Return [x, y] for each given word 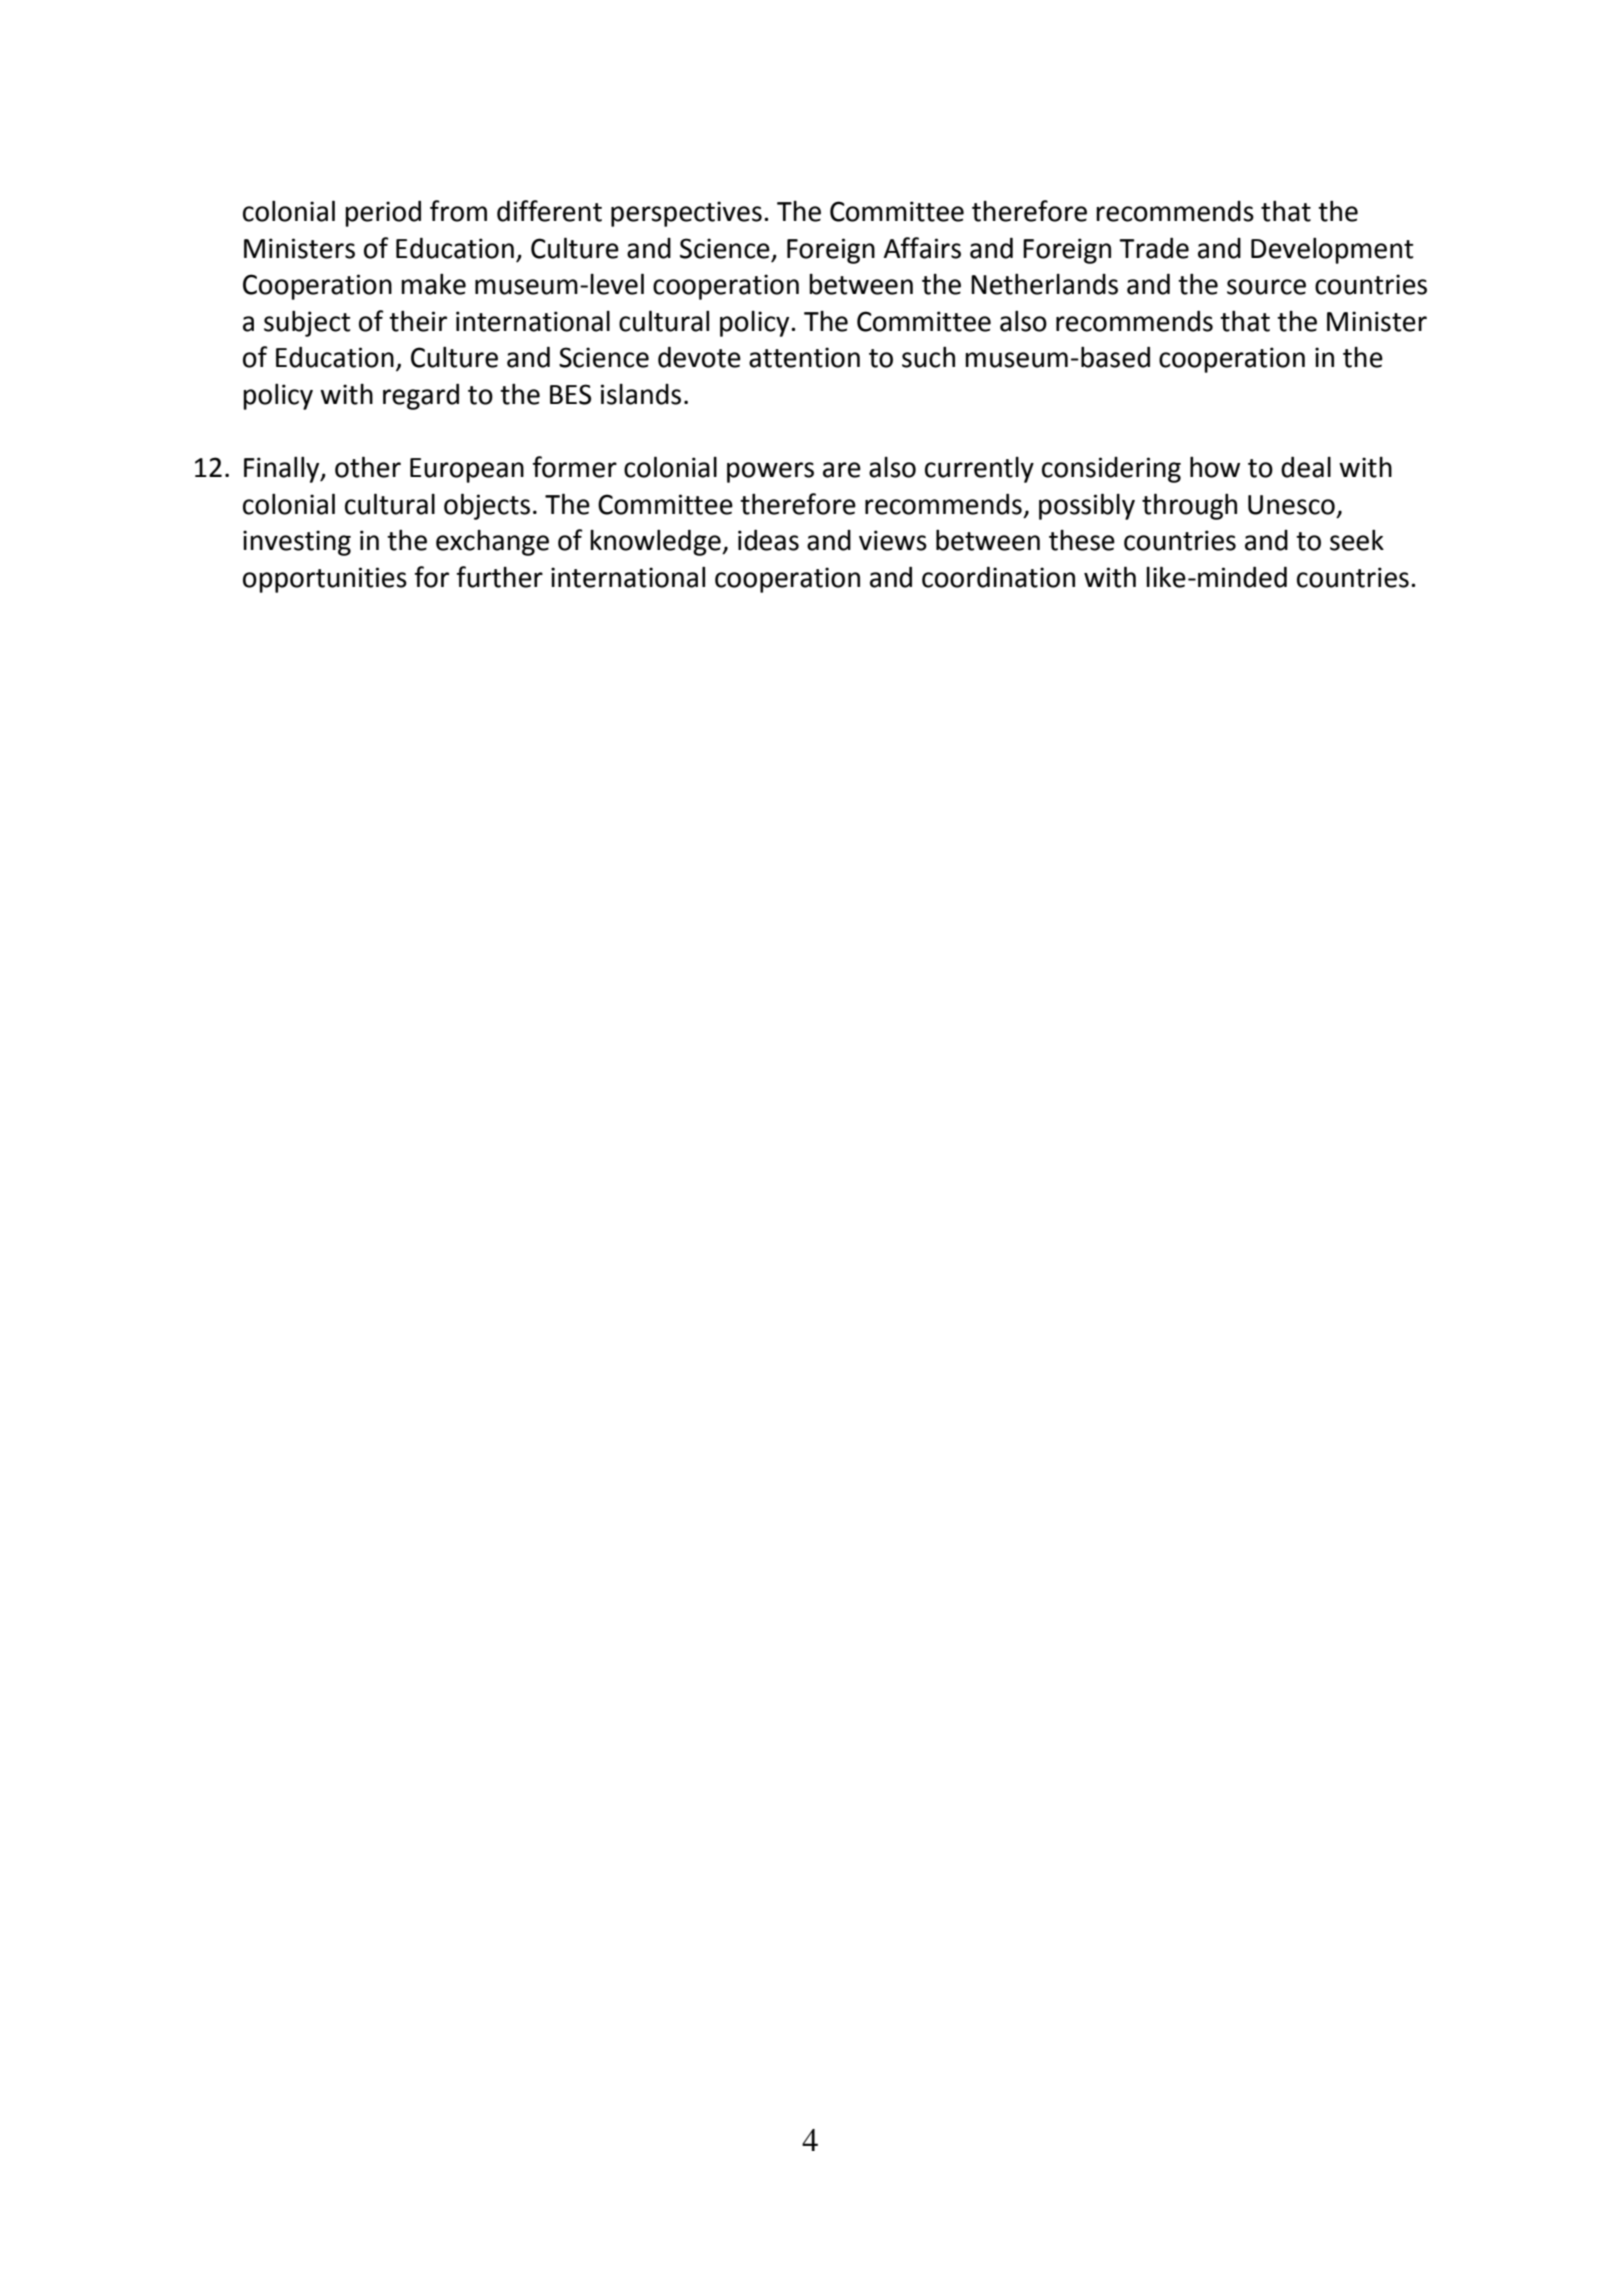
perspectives [686, 214]
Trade [1154, 248]
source [1266, 287]
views [893, 540]
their [418, 321]
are [842, 470]
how [1215, 467]
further [499, 577]
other [368, 467]
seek [1357, 540]
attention [804, 357]
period [383, 213]
